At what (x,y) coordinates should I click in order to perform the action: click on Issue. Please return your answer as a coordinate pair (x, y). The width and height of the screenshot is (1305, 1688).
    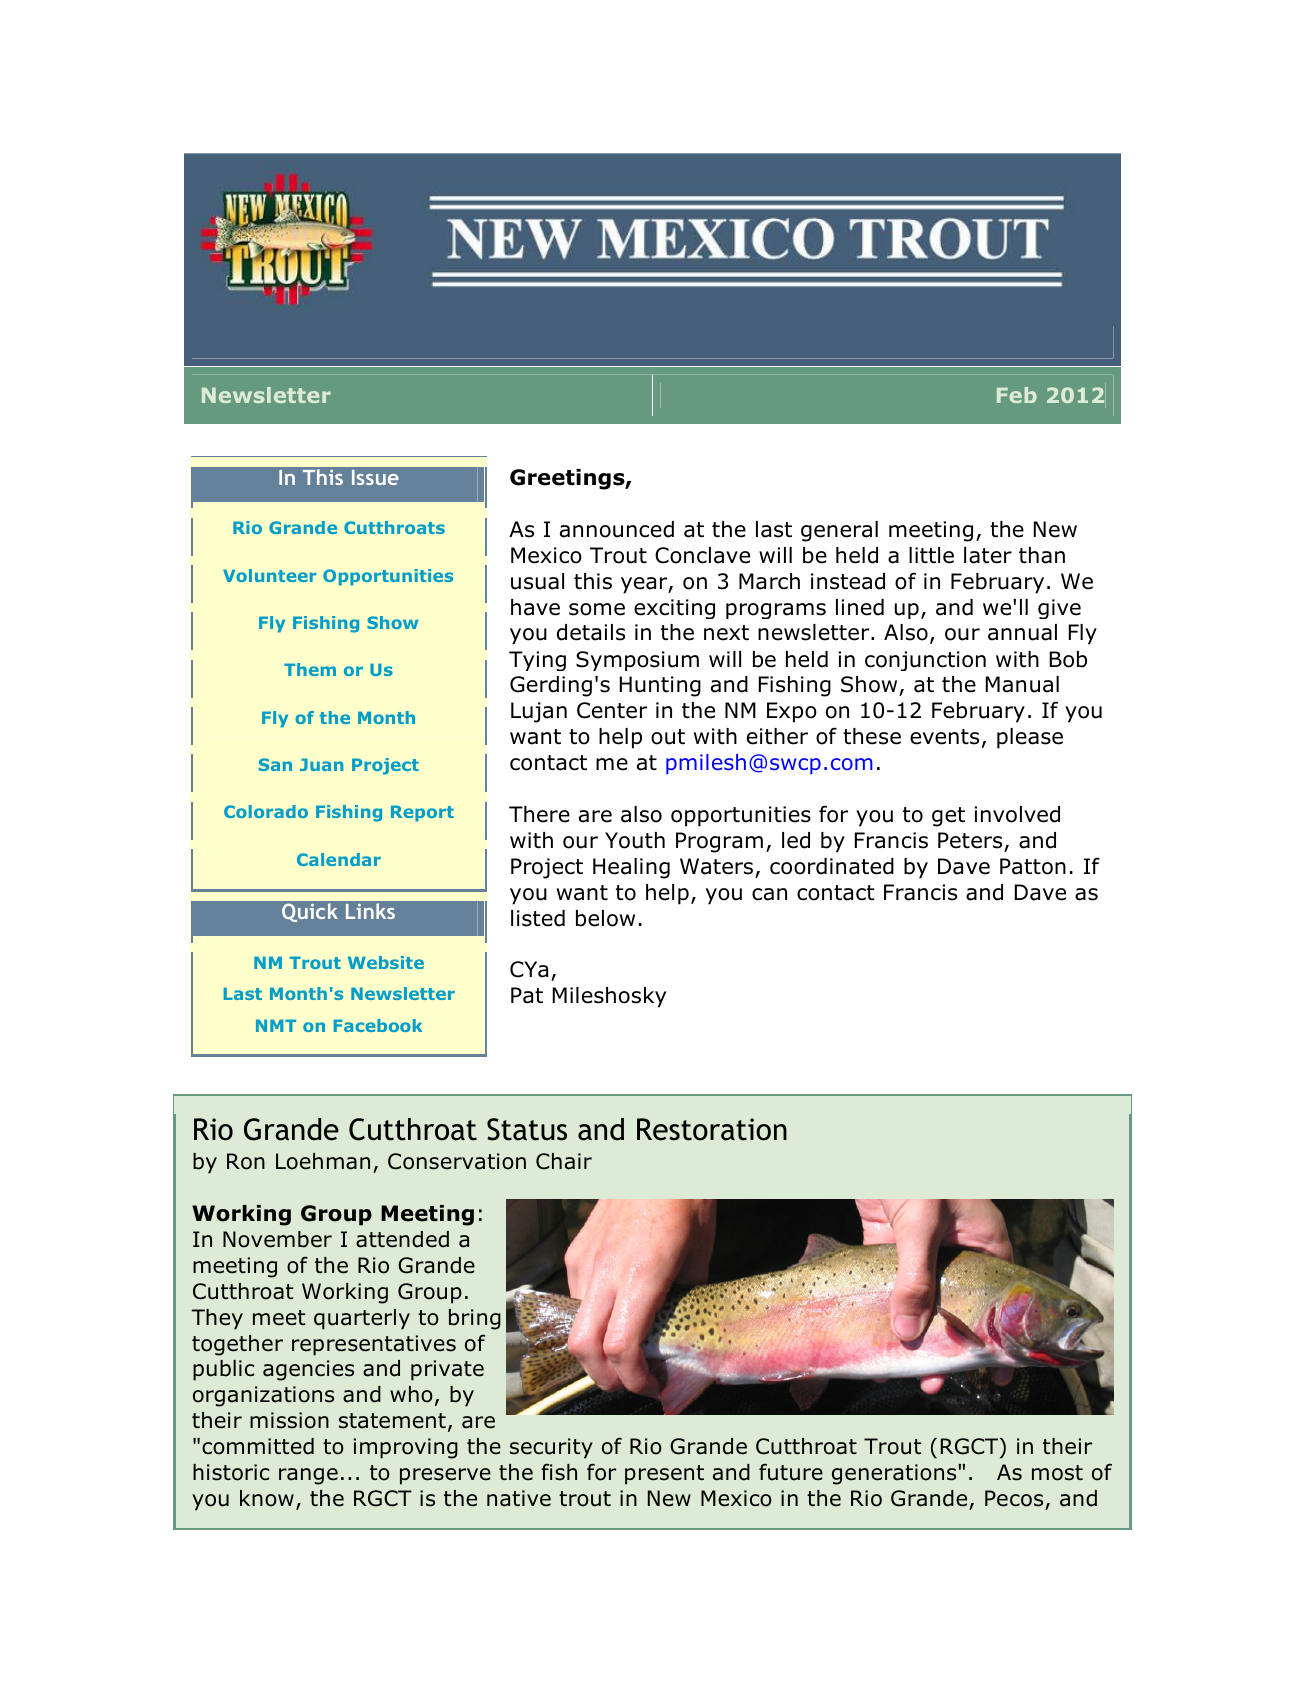
    Looking at the image, I should click on (375, 477).
